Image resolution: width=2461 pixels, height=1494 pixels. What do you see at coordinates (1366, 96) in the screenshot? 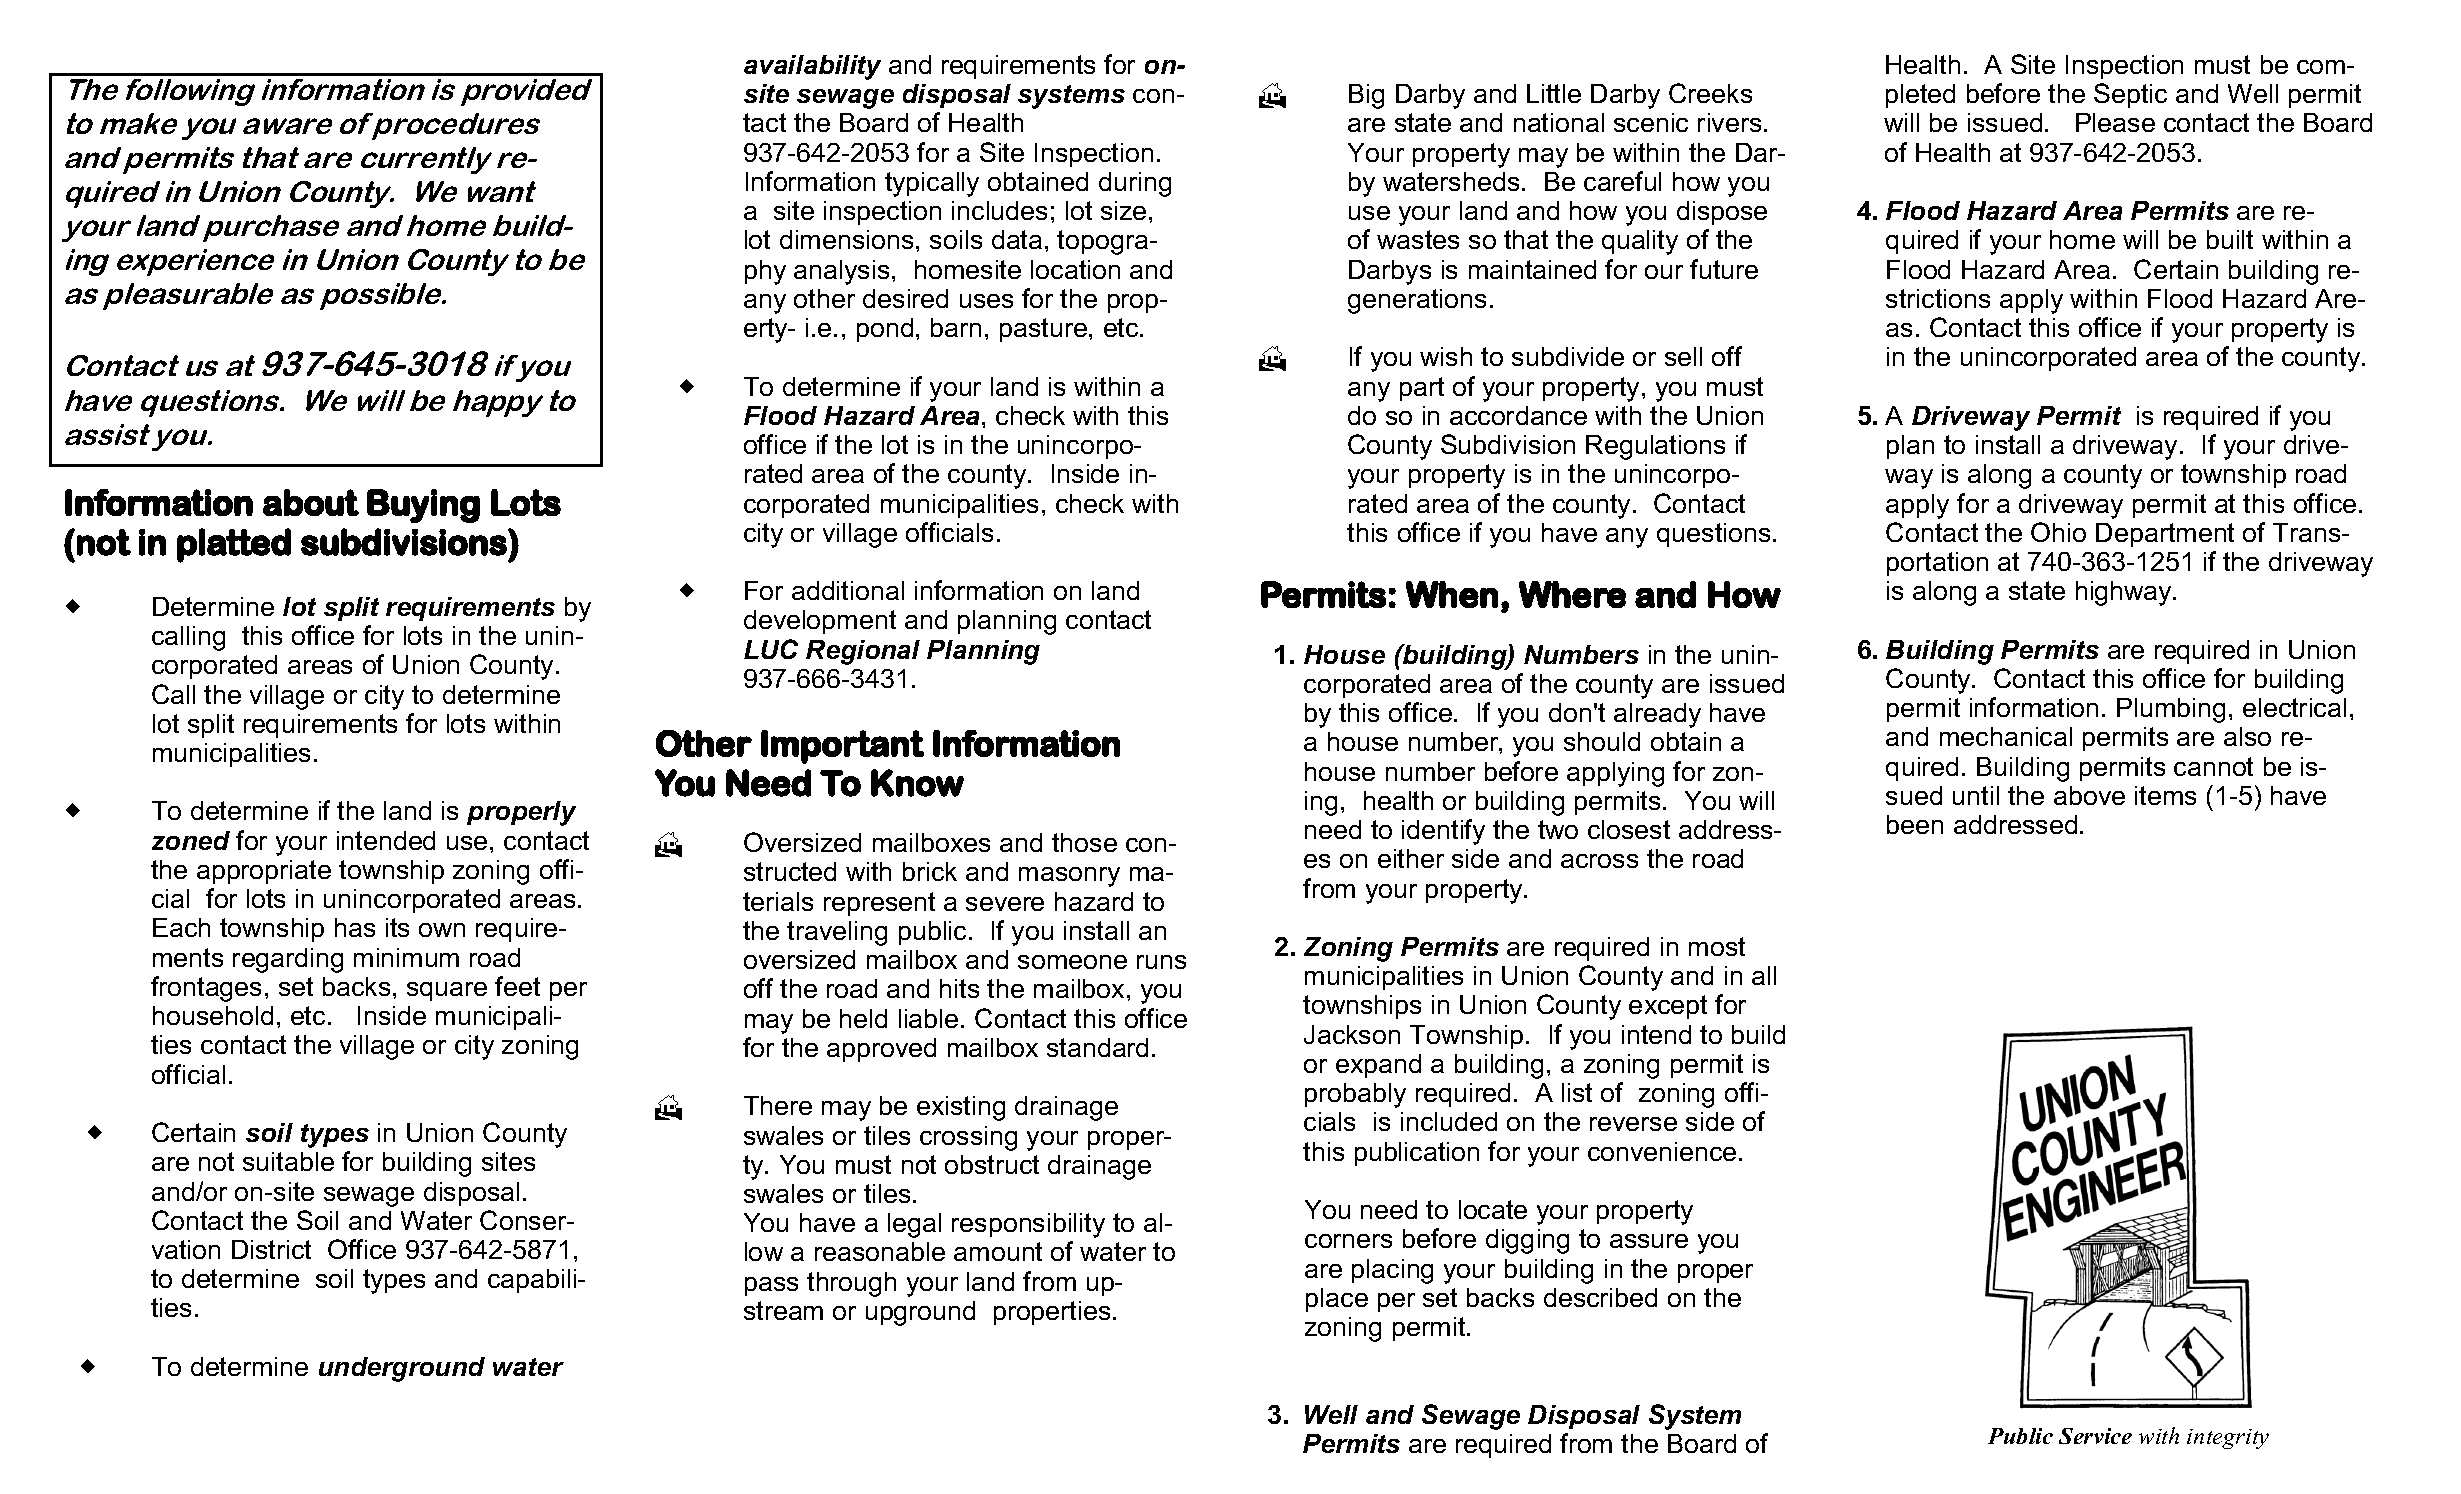
I see `Big` at bounding box center [1366, 96].
